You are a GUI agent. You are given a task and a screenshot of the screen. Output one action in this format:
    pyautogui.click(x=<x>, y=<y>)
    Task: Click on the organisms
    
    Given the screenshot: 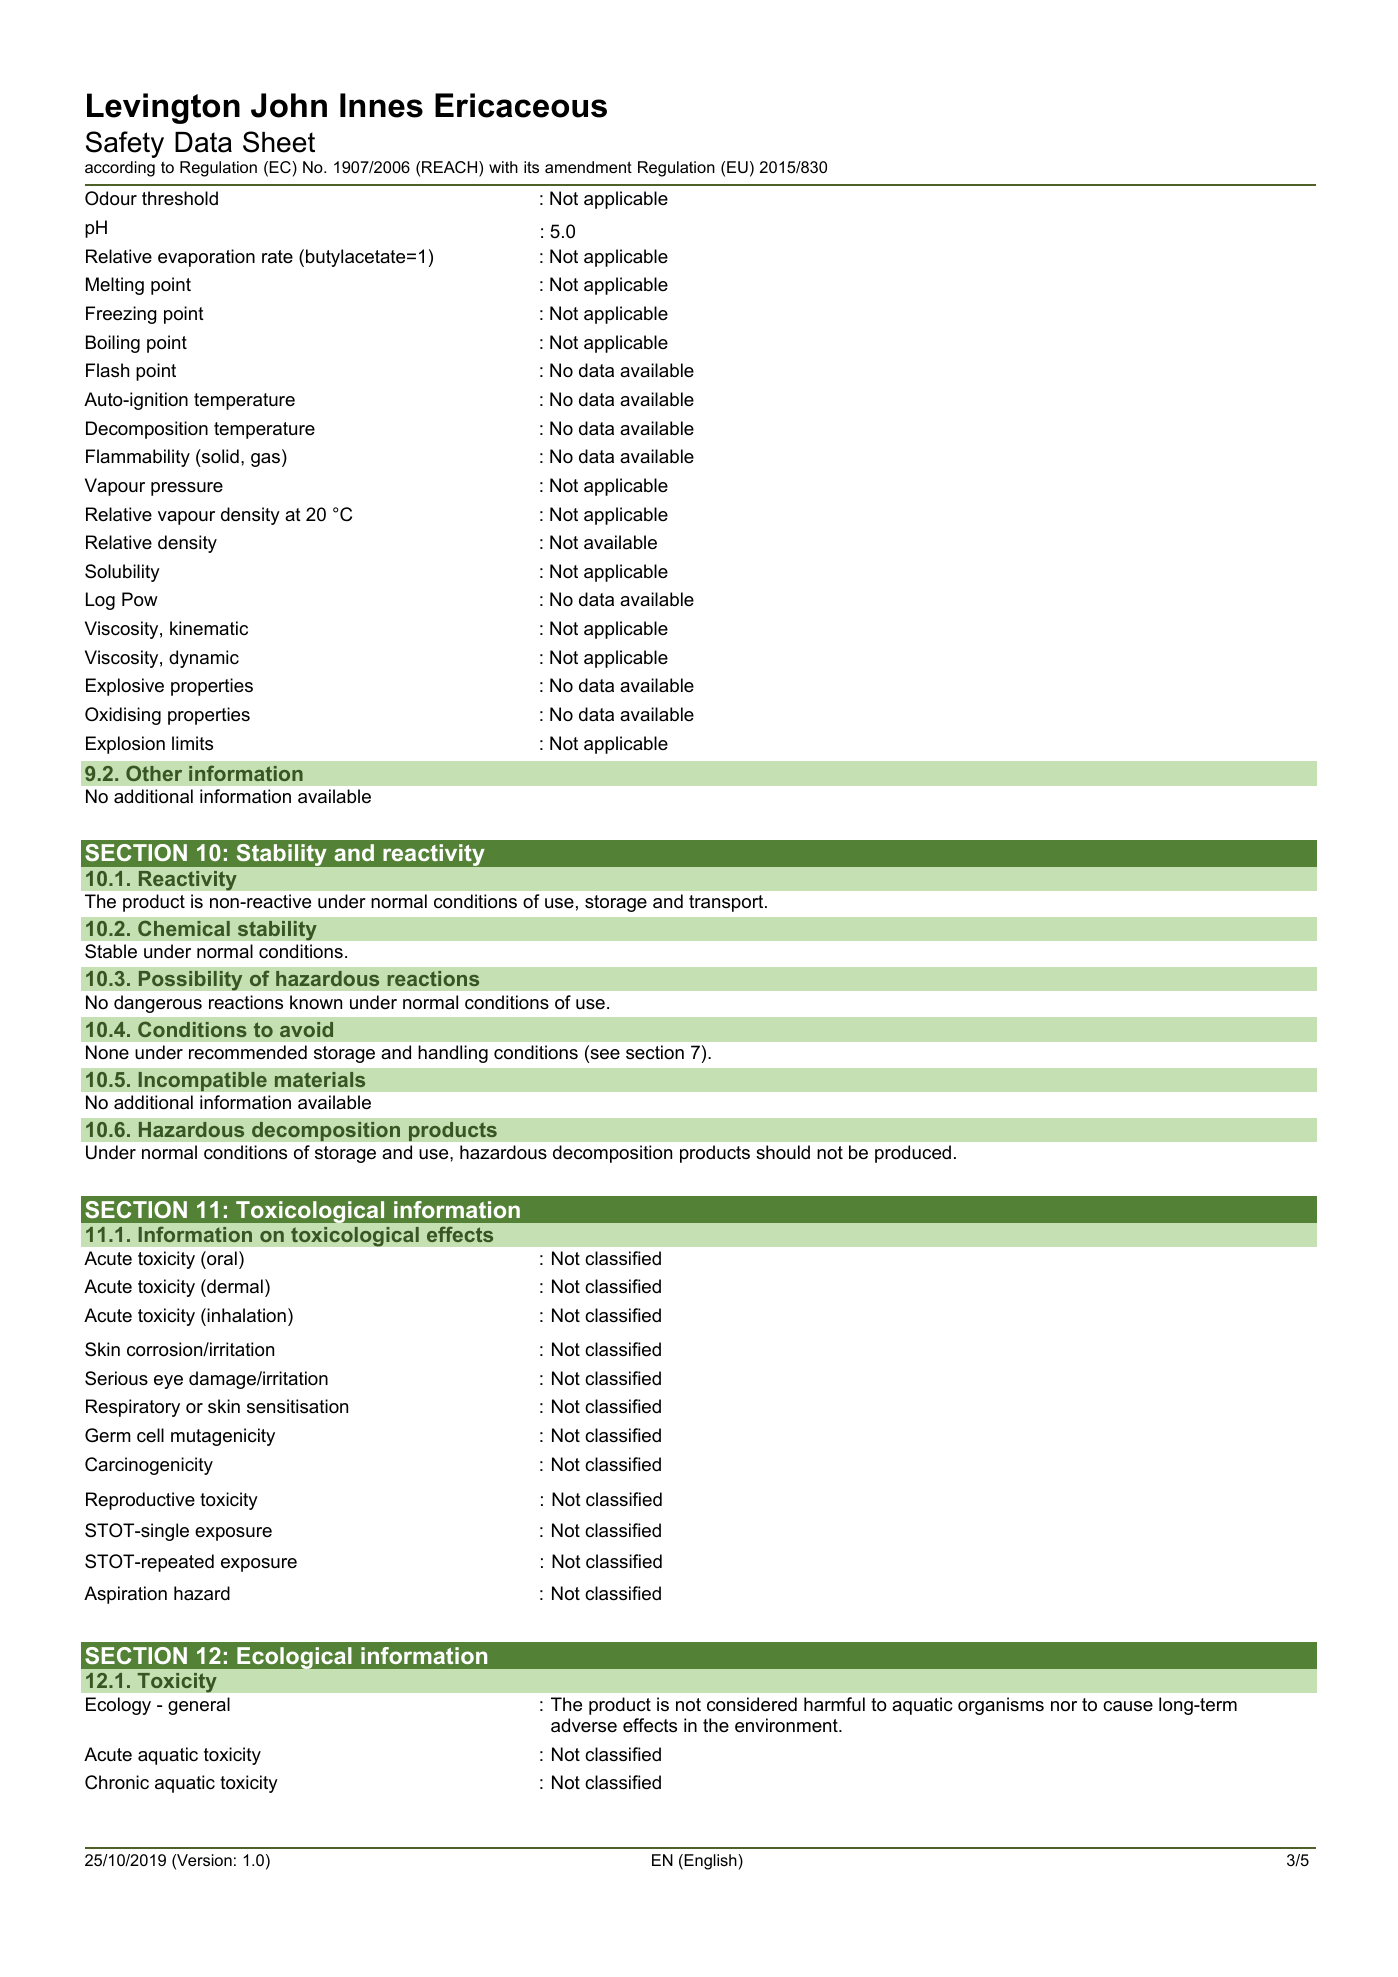 What is the action you would take?
    pyautogui.click(x=1001, y=1706)
